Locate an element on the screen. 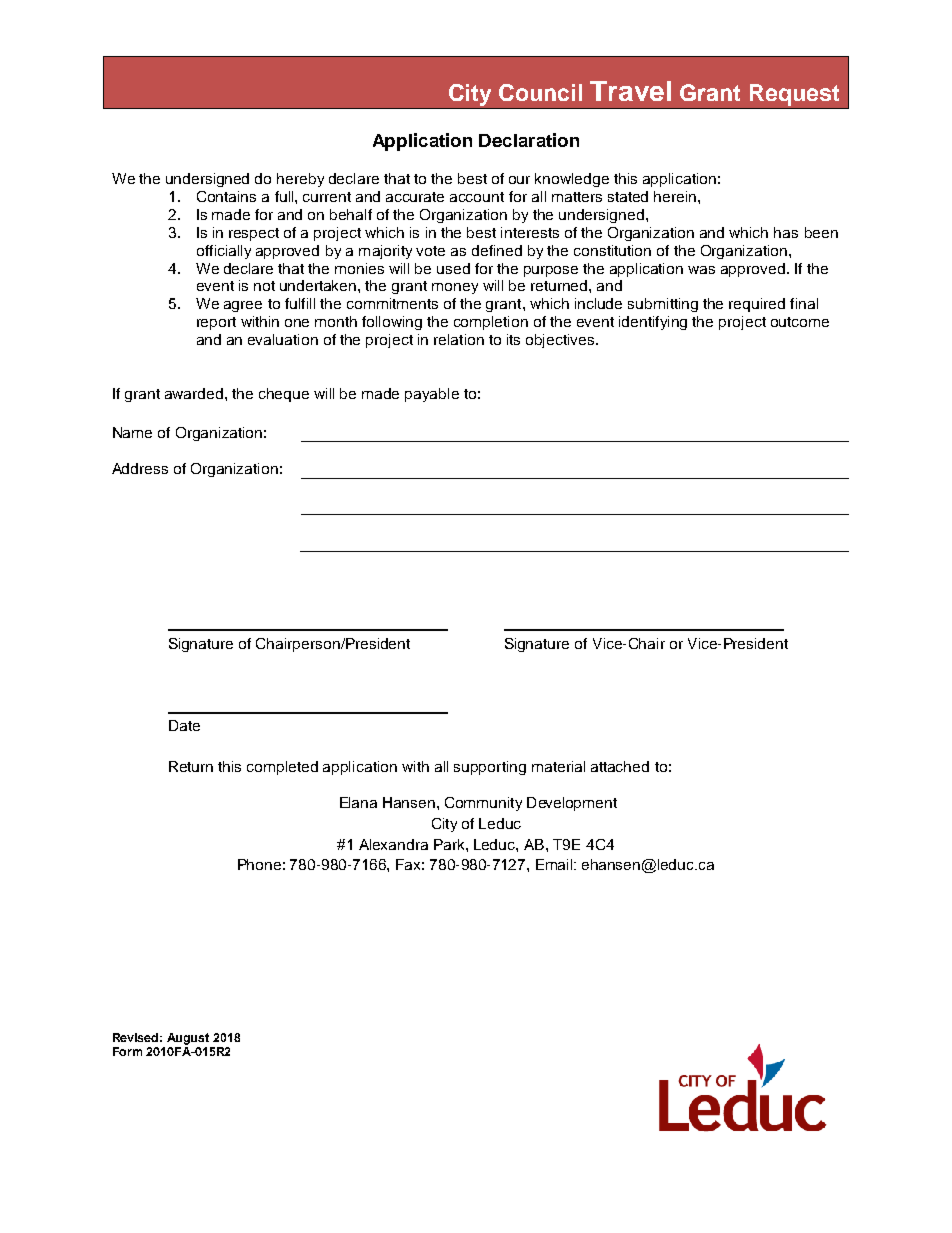  outcome is located at coordinates (800, 322).
